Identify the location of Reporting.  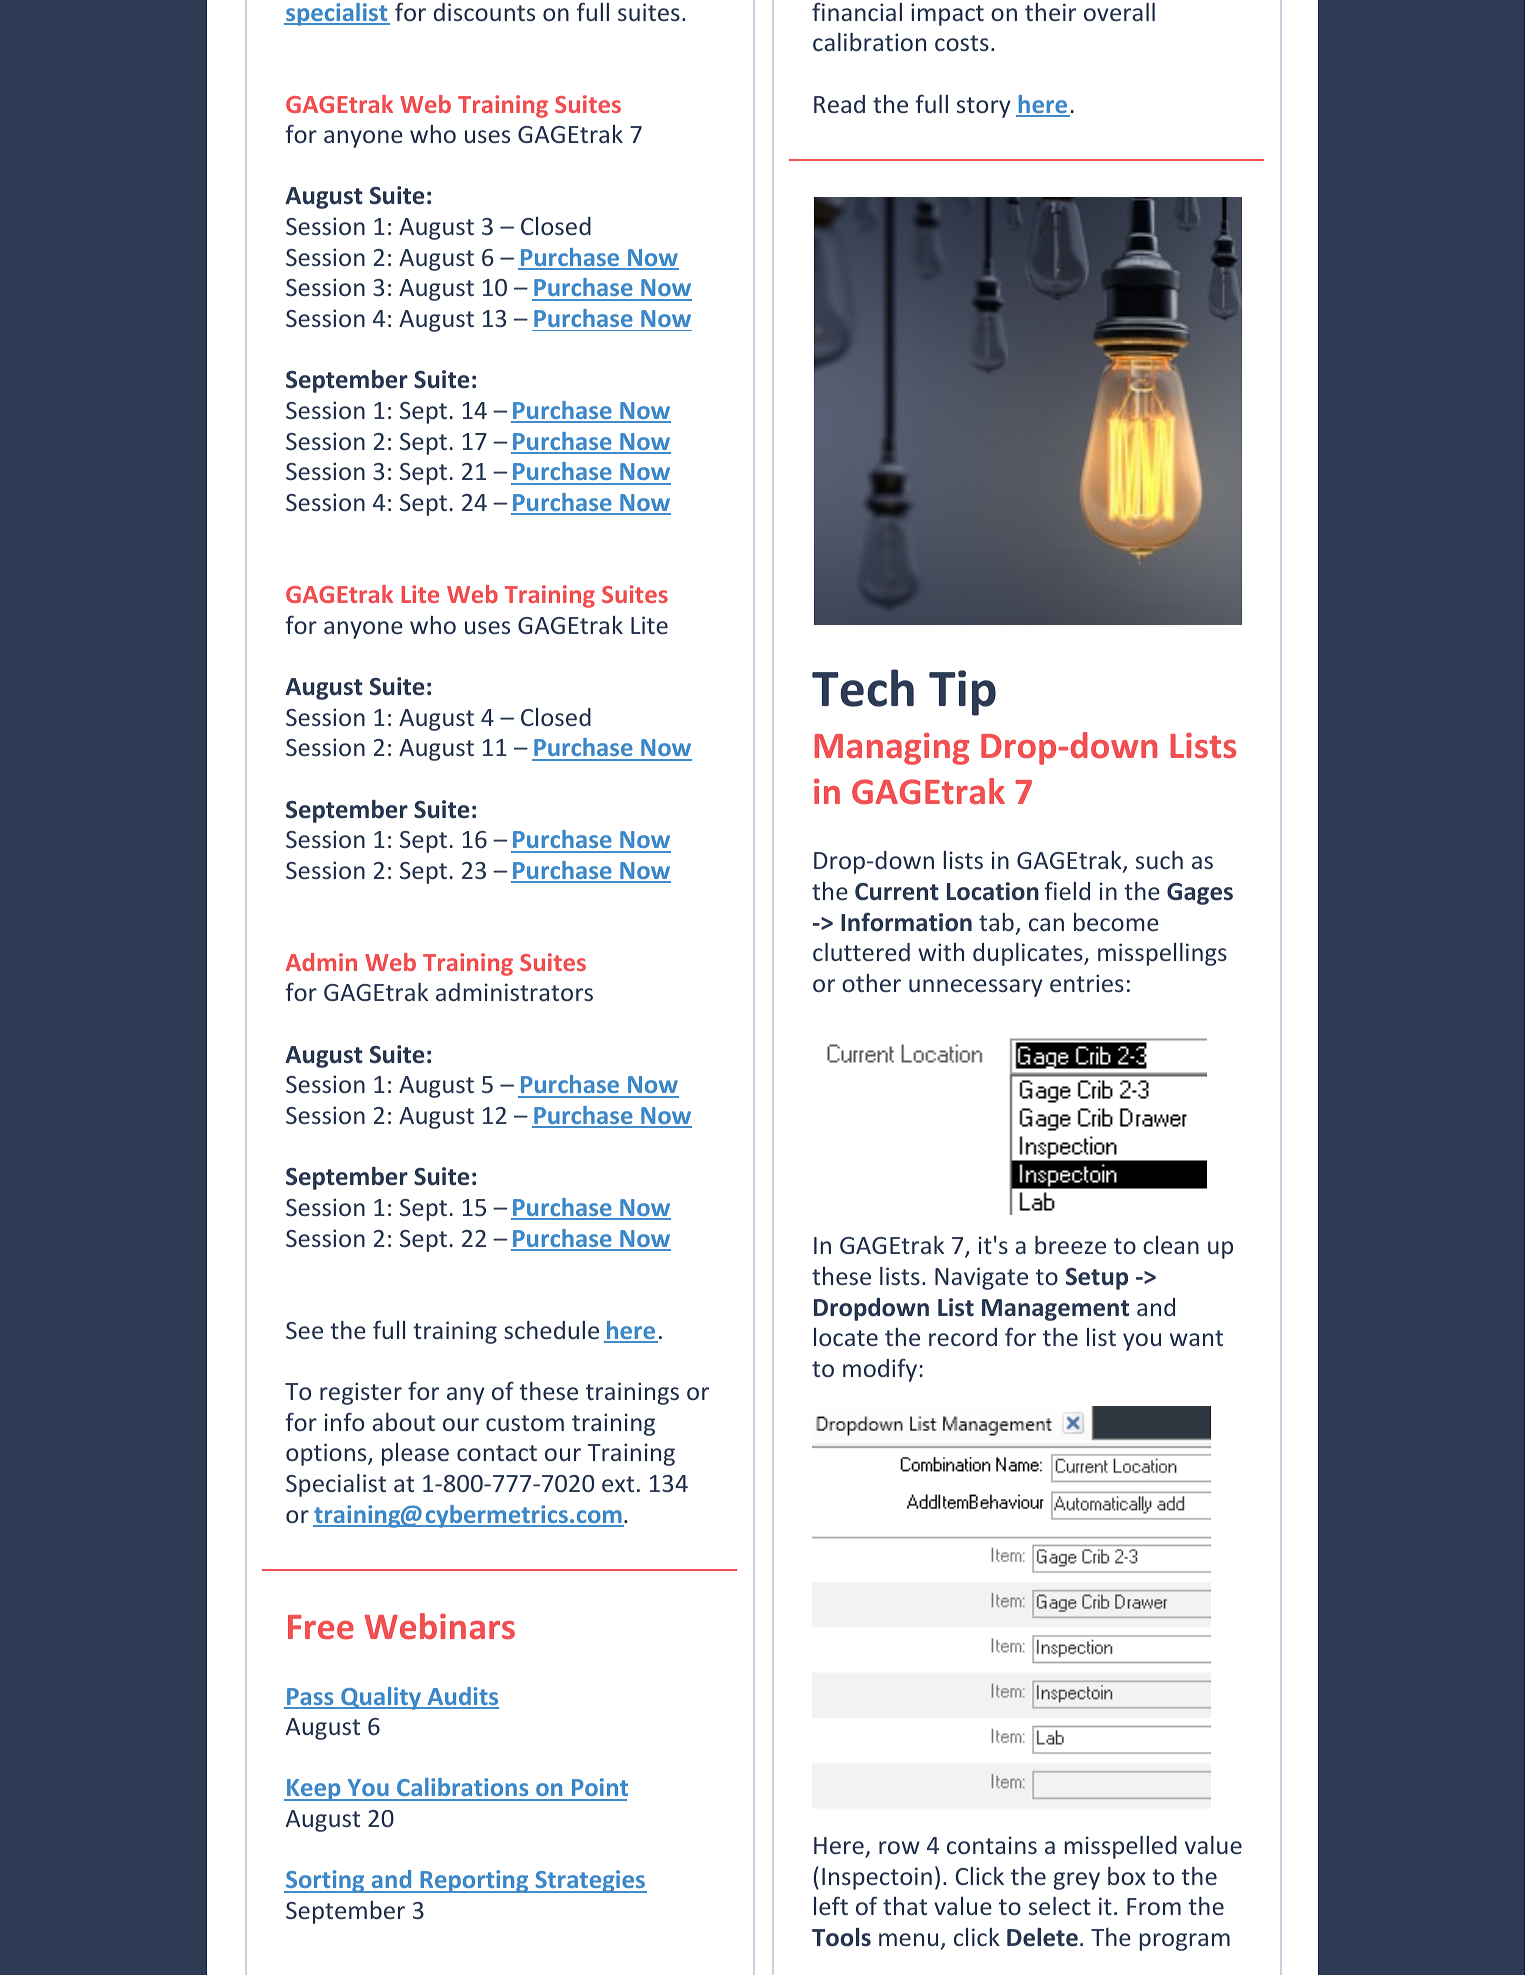
(474, 1881).
